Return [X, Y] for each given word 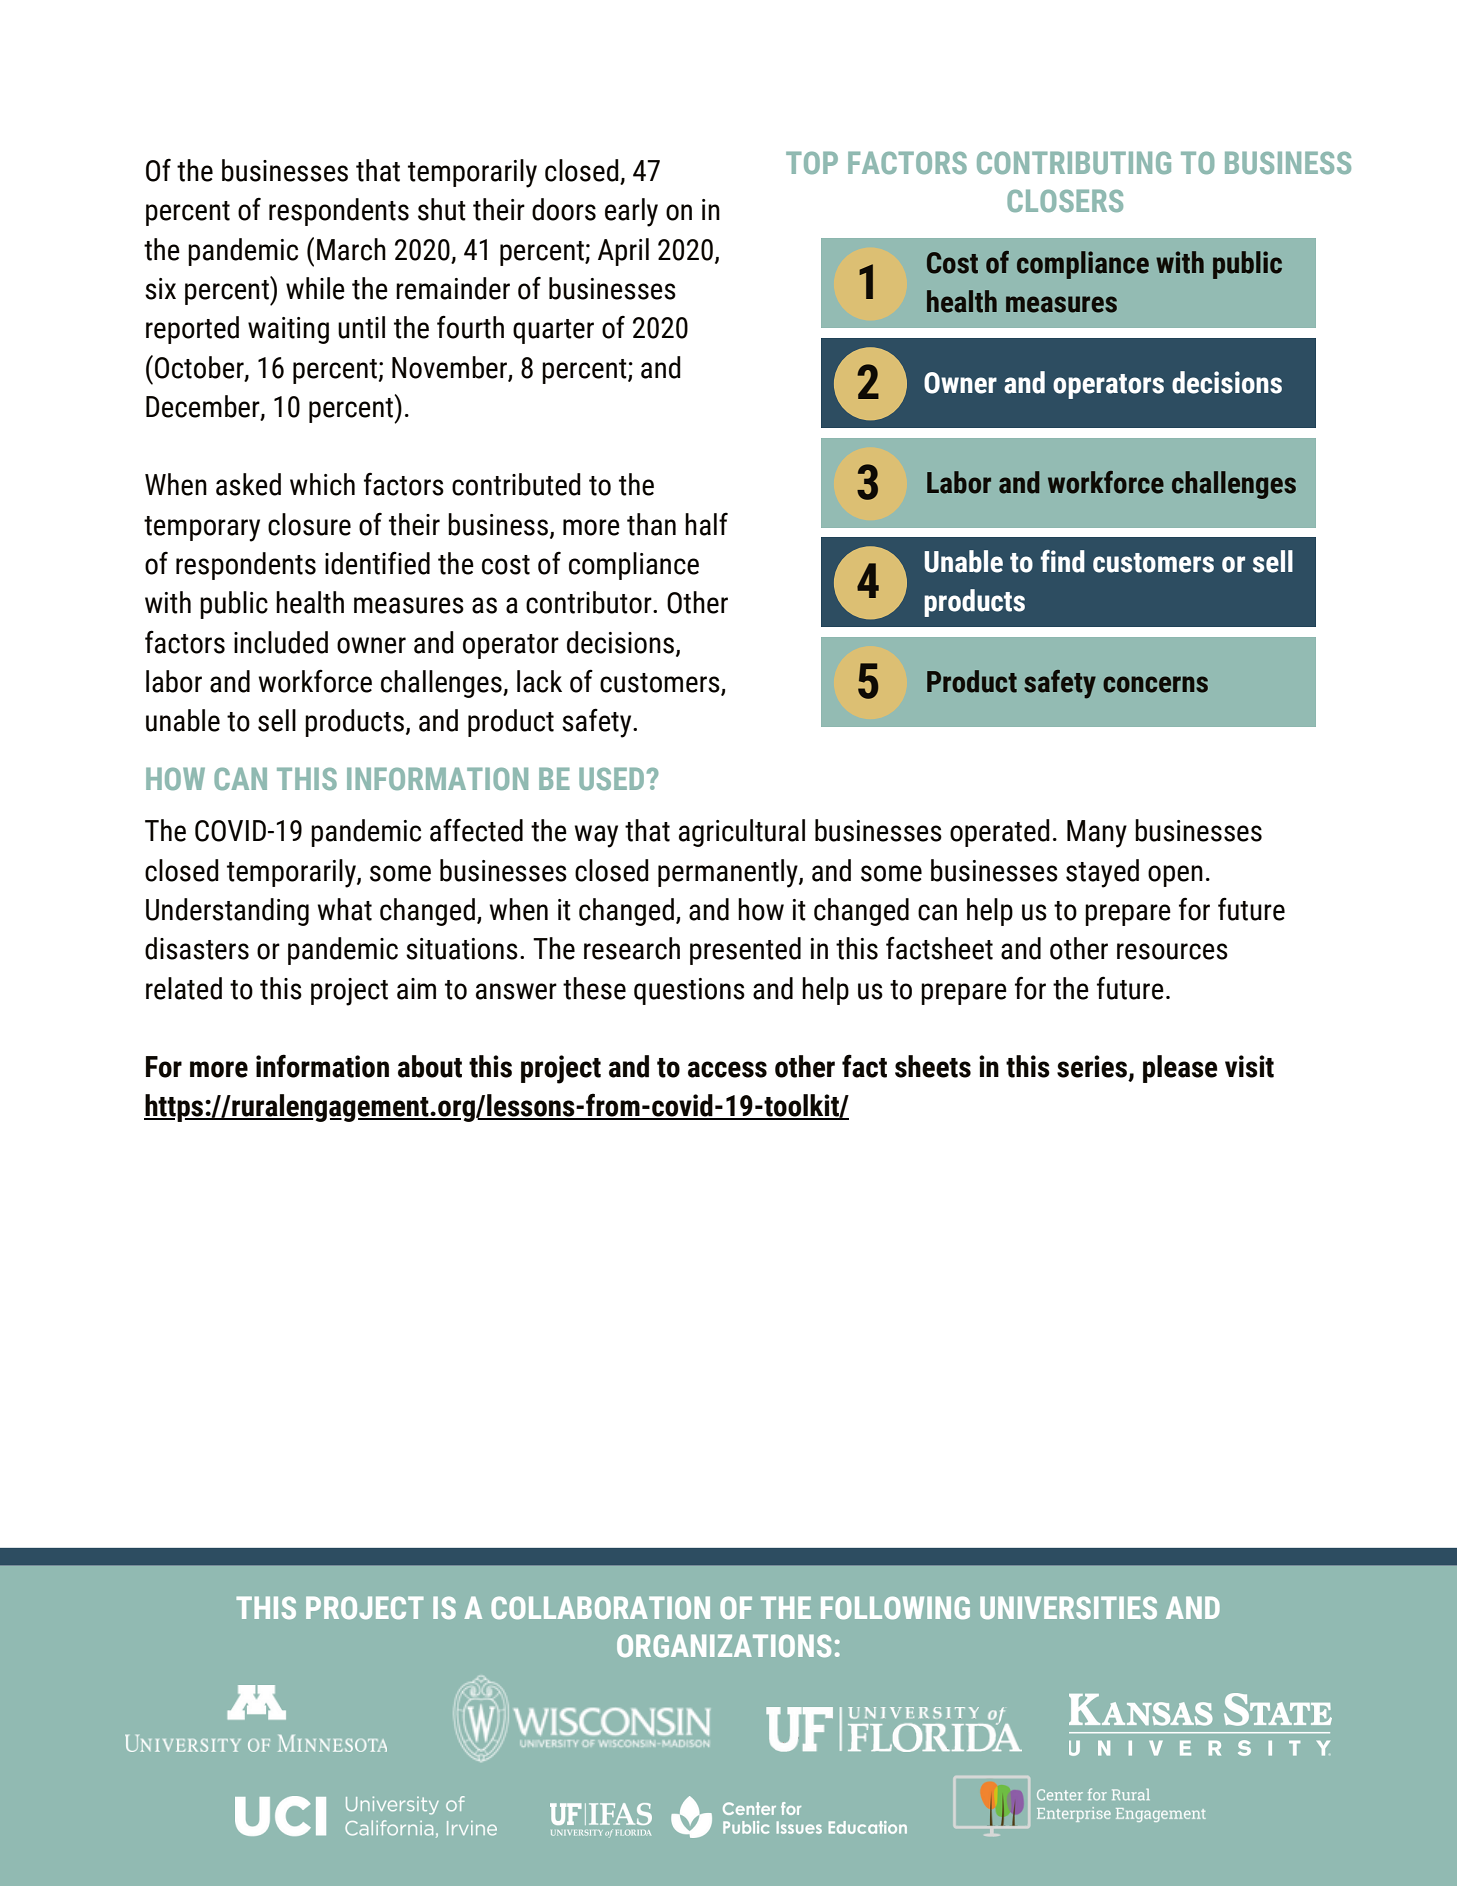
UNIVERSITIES [1068, 1607]
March [351, 249]
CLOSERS [1065, 200]
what [344, 909]
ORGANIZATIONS [724, 1645]
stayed [1102, 873]
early [631, 212]
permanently [729, 873]
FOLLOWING [895, 1607]
